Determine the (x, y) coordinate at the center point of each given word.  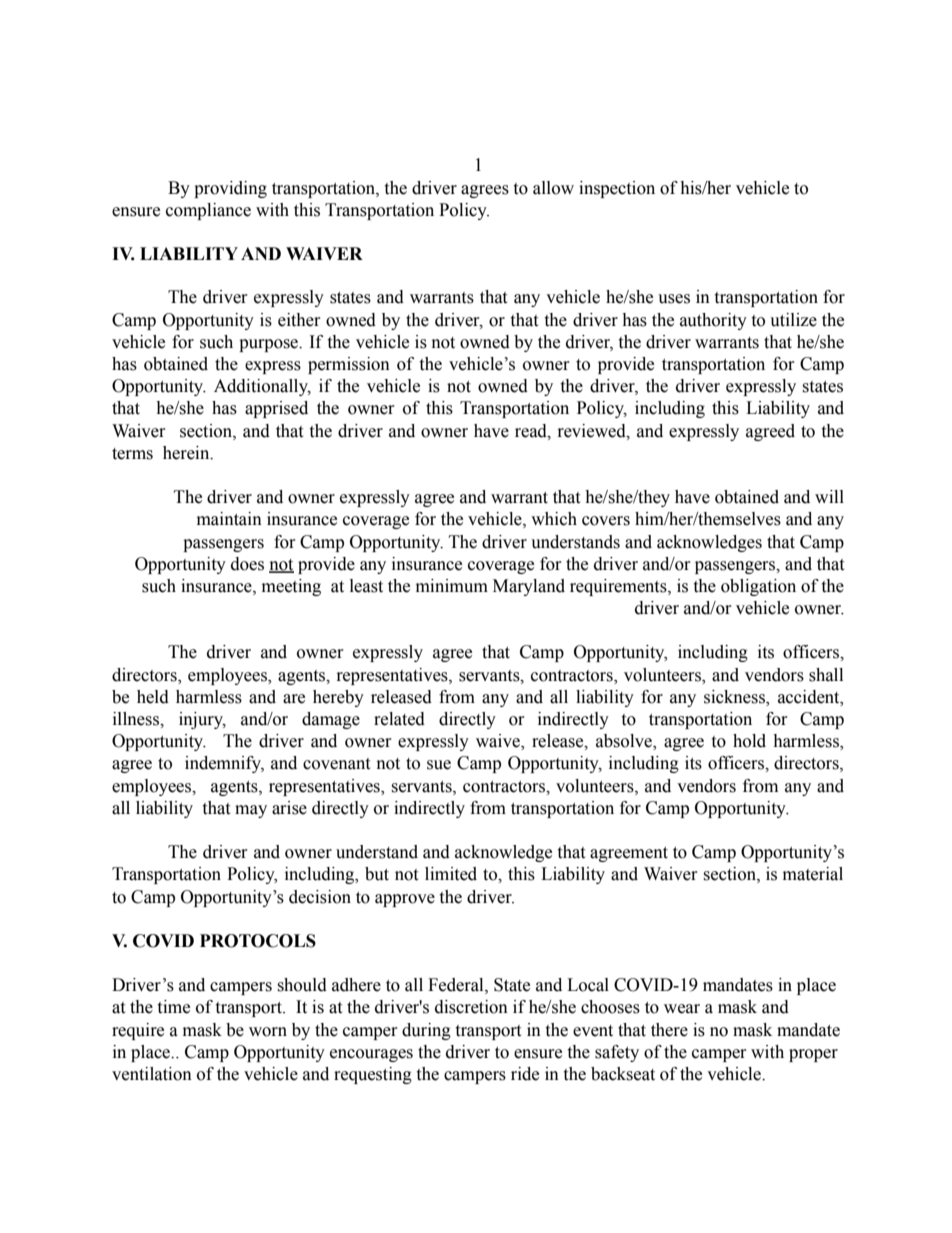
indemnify (224, 764)
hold (749, 741)
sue (439, 765)
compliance (208, 211)
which (554, 519)
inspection (617, 189)
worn (268, 1032)
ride (525, 1074)
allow (553, 188)
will (829, 496)
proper (813, 1055)
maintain (229, 519)
